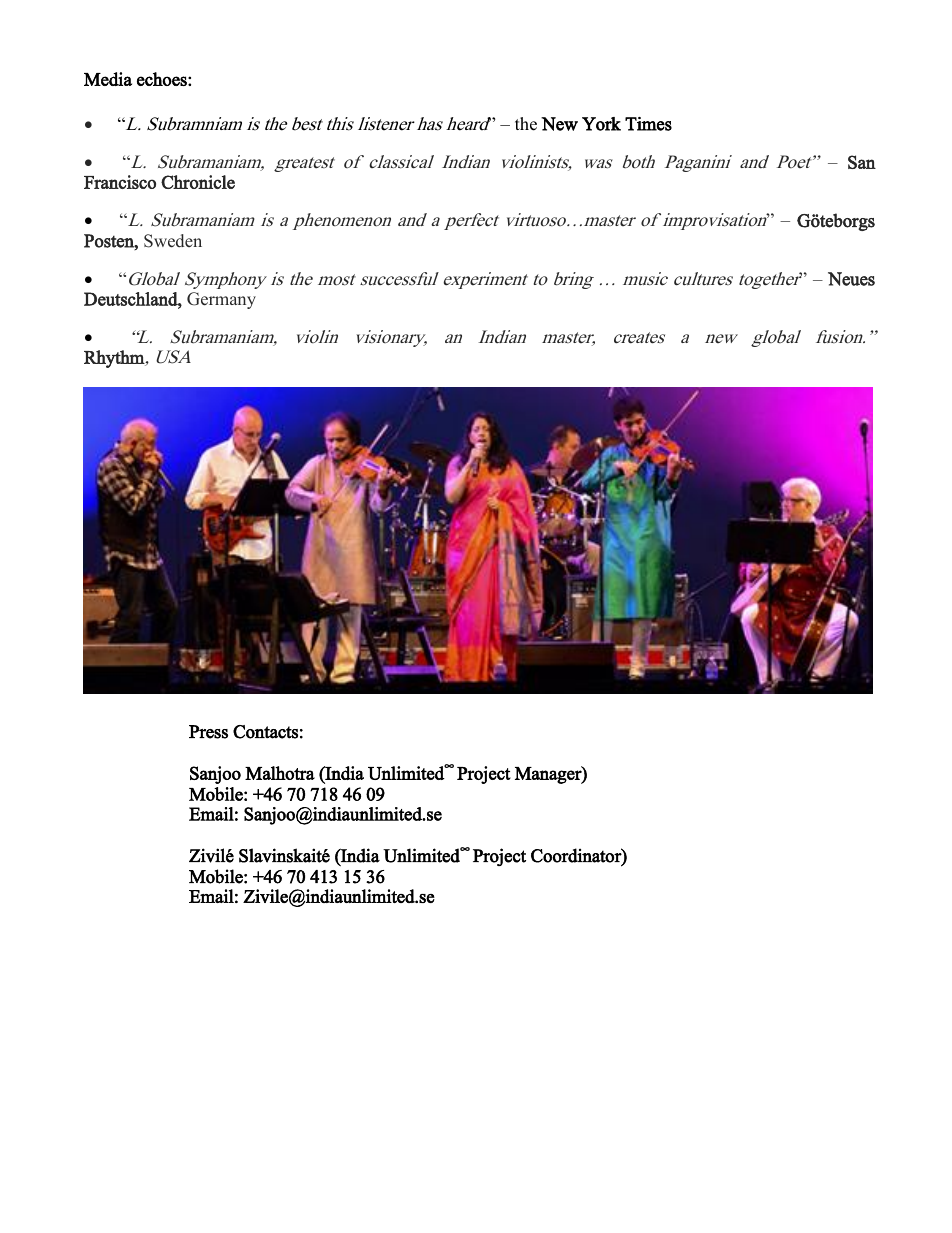 The height and width of the image is (1233, 952). Describe the element at coordinates (648, 124) in the image. I see `Times` at that location.
